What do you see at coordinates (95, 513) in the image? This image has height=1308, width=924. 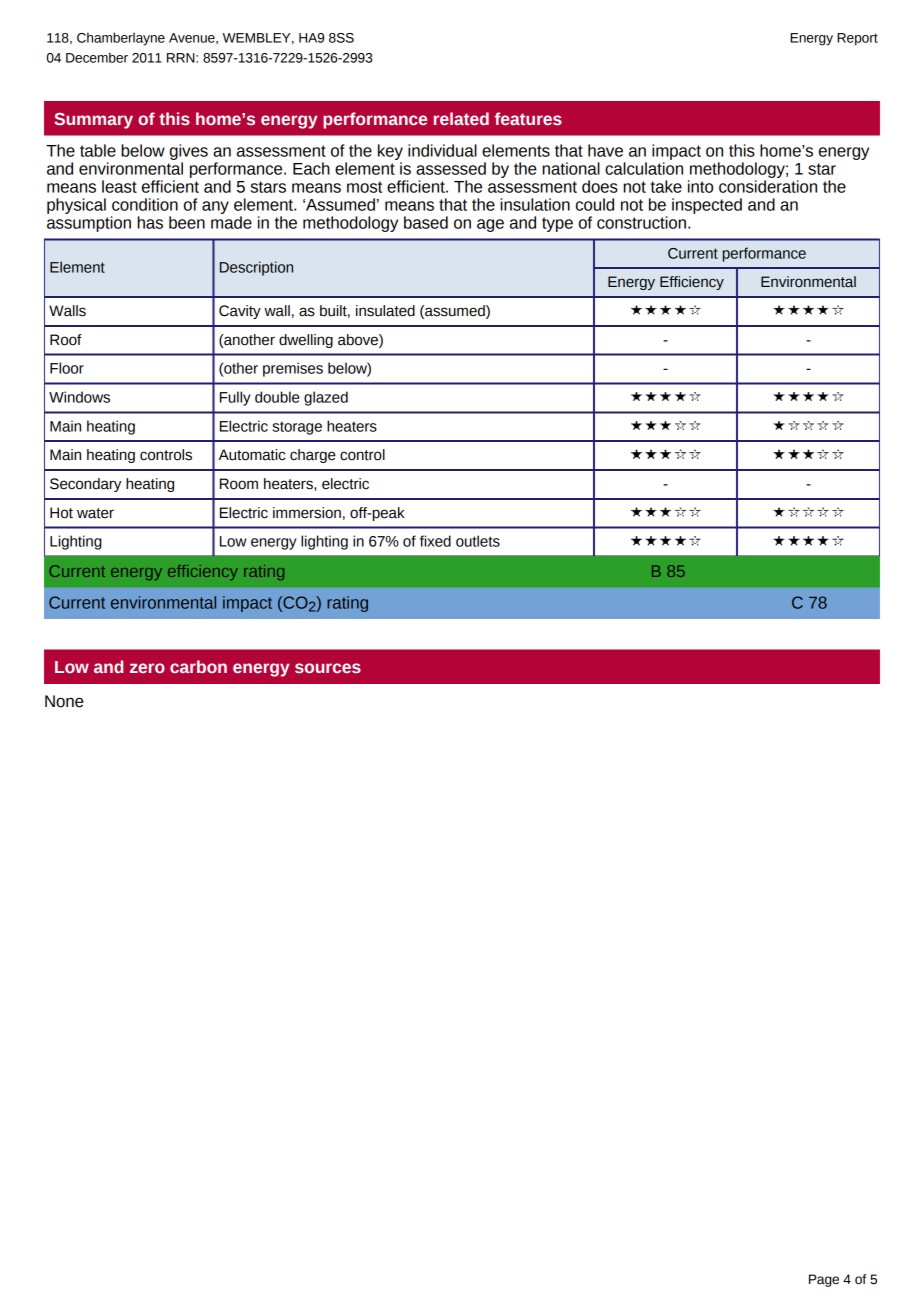 I see `water` at bounding box center [95, 513].
